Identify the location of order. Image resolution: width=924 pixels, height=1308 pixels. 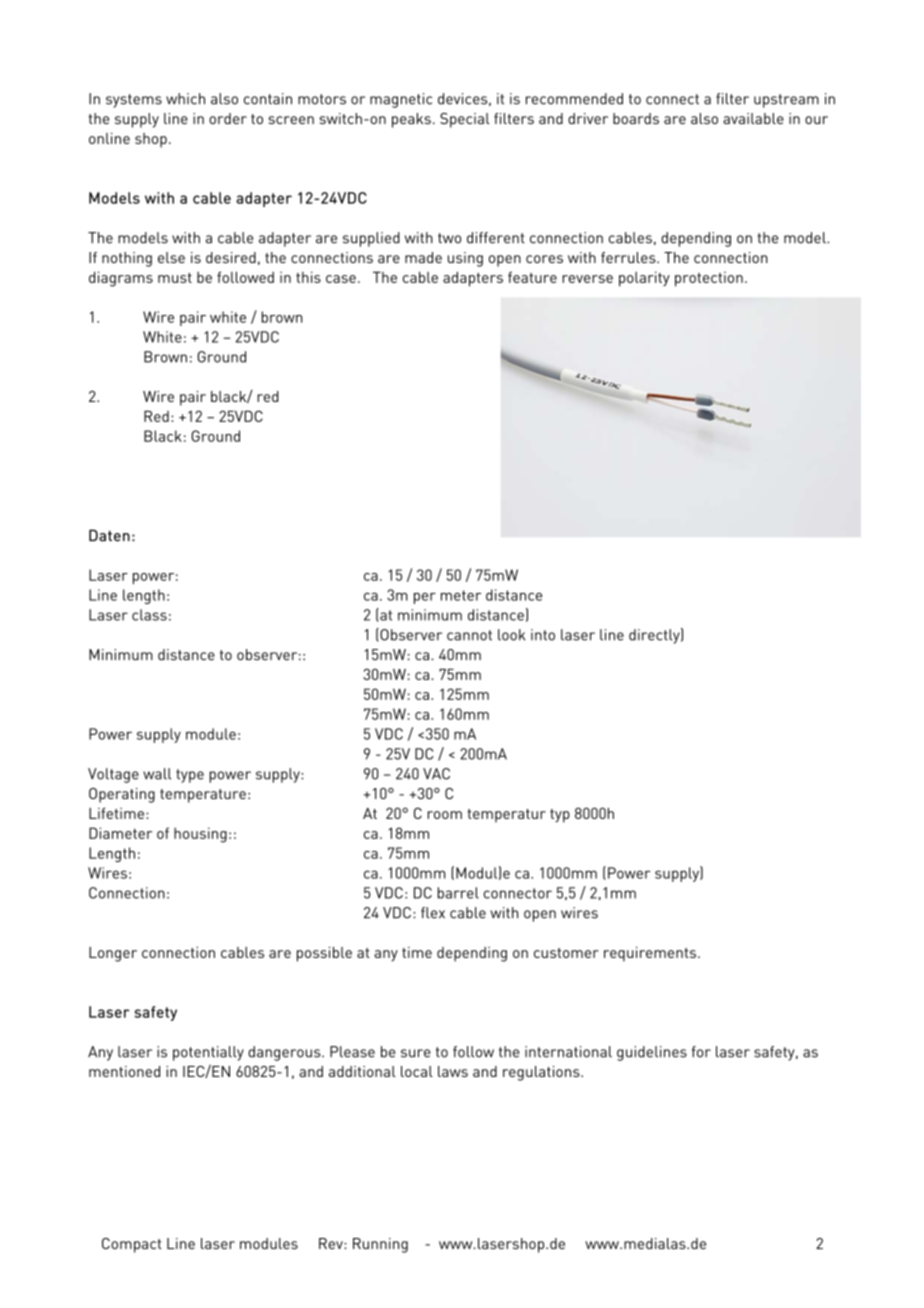
(228, 118).
